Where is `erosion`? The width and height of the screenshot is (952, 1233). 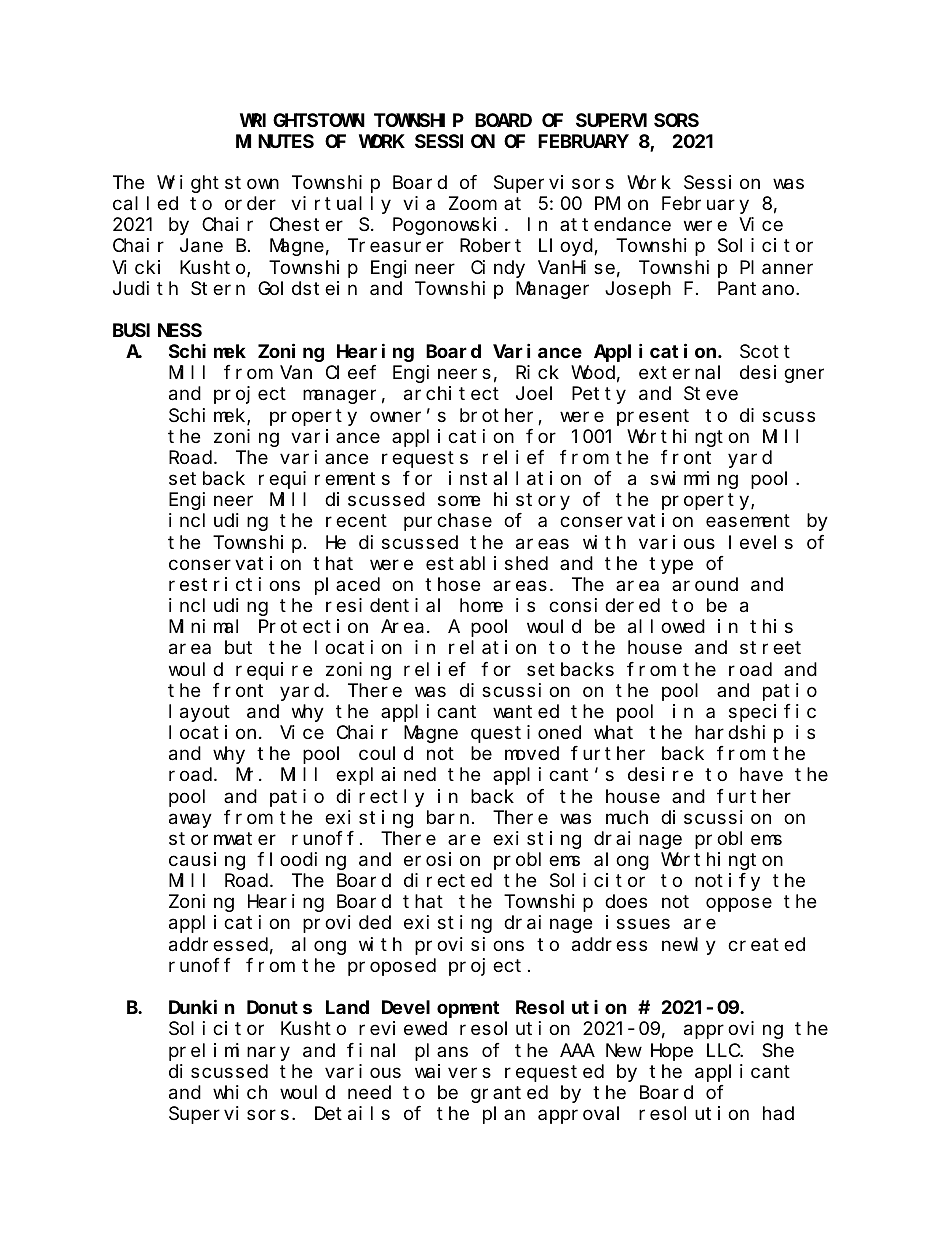
erosion is located at coordinates (442, 859).
